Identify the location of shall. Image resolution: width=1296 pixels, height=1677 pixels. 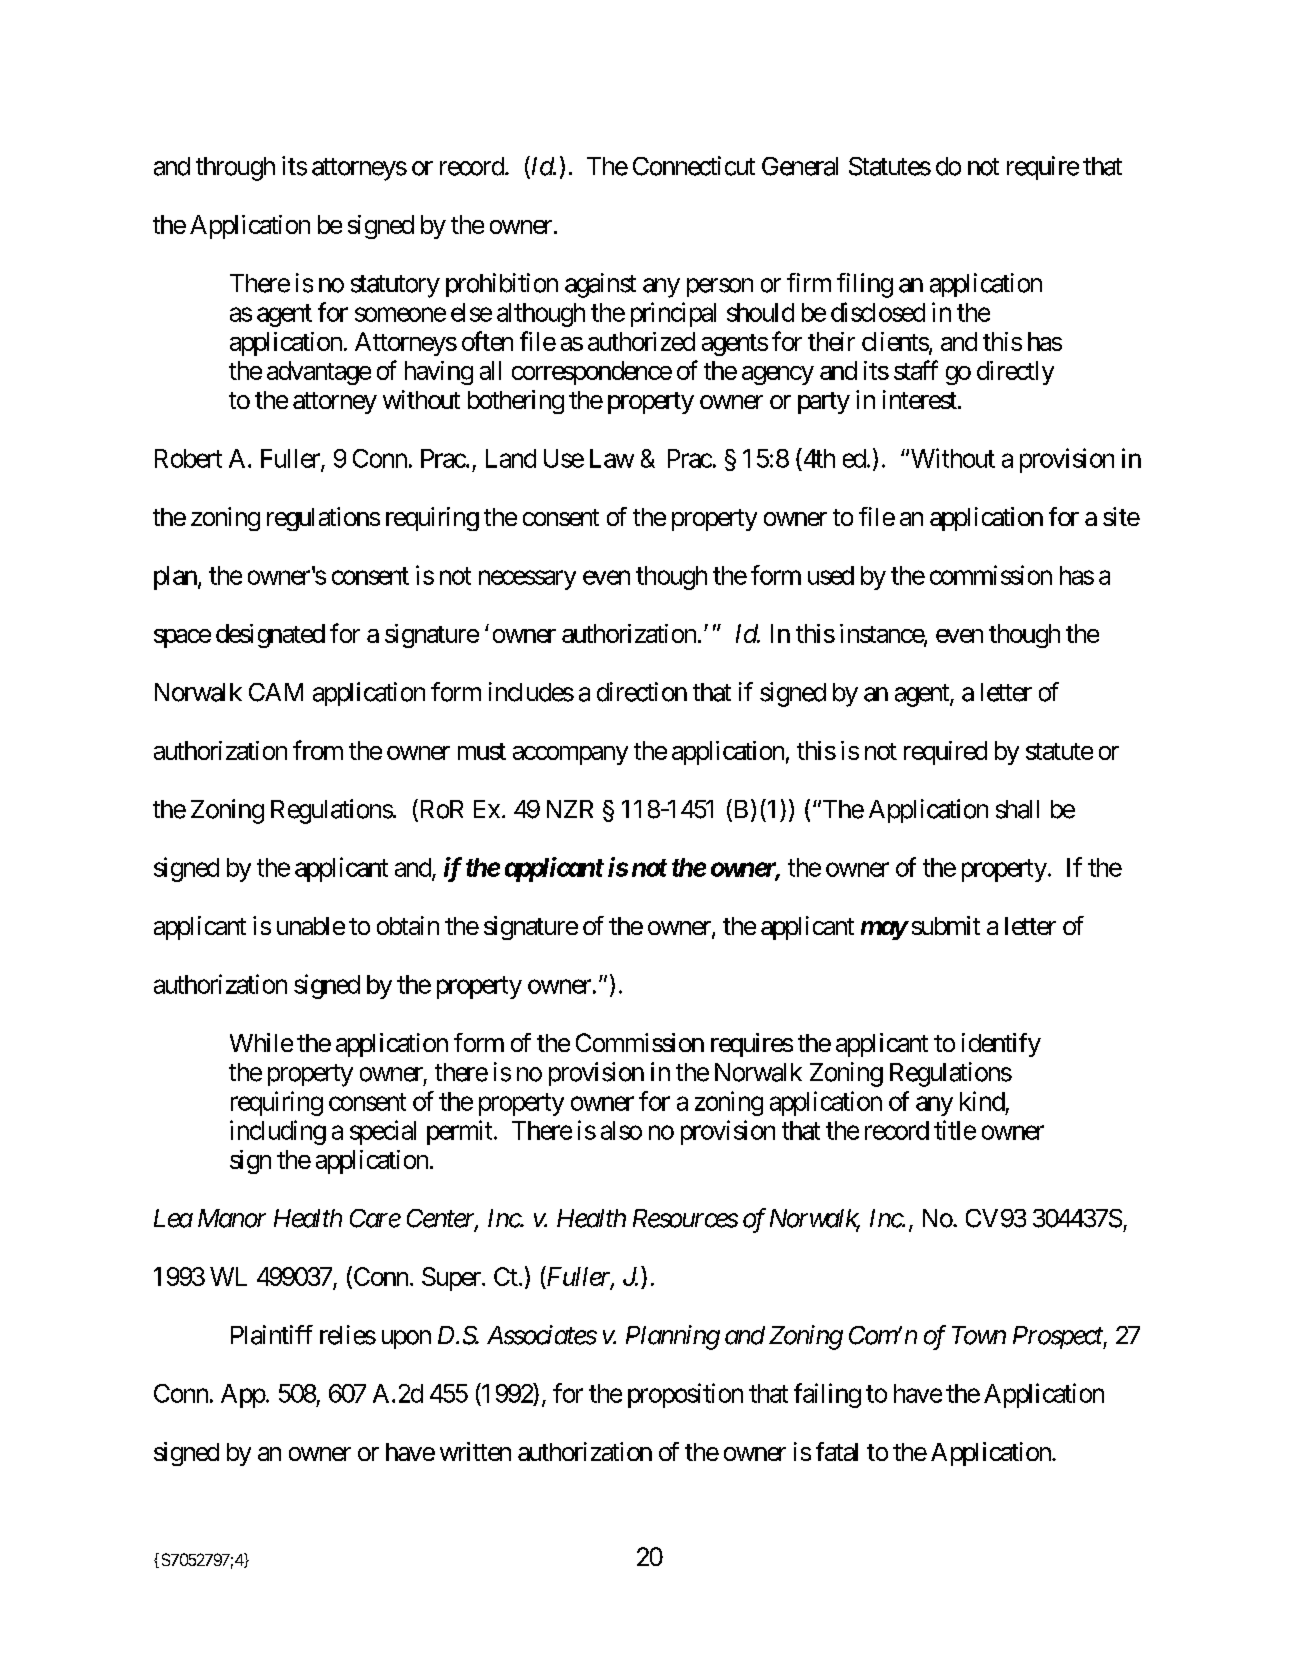
(1017, 809).
